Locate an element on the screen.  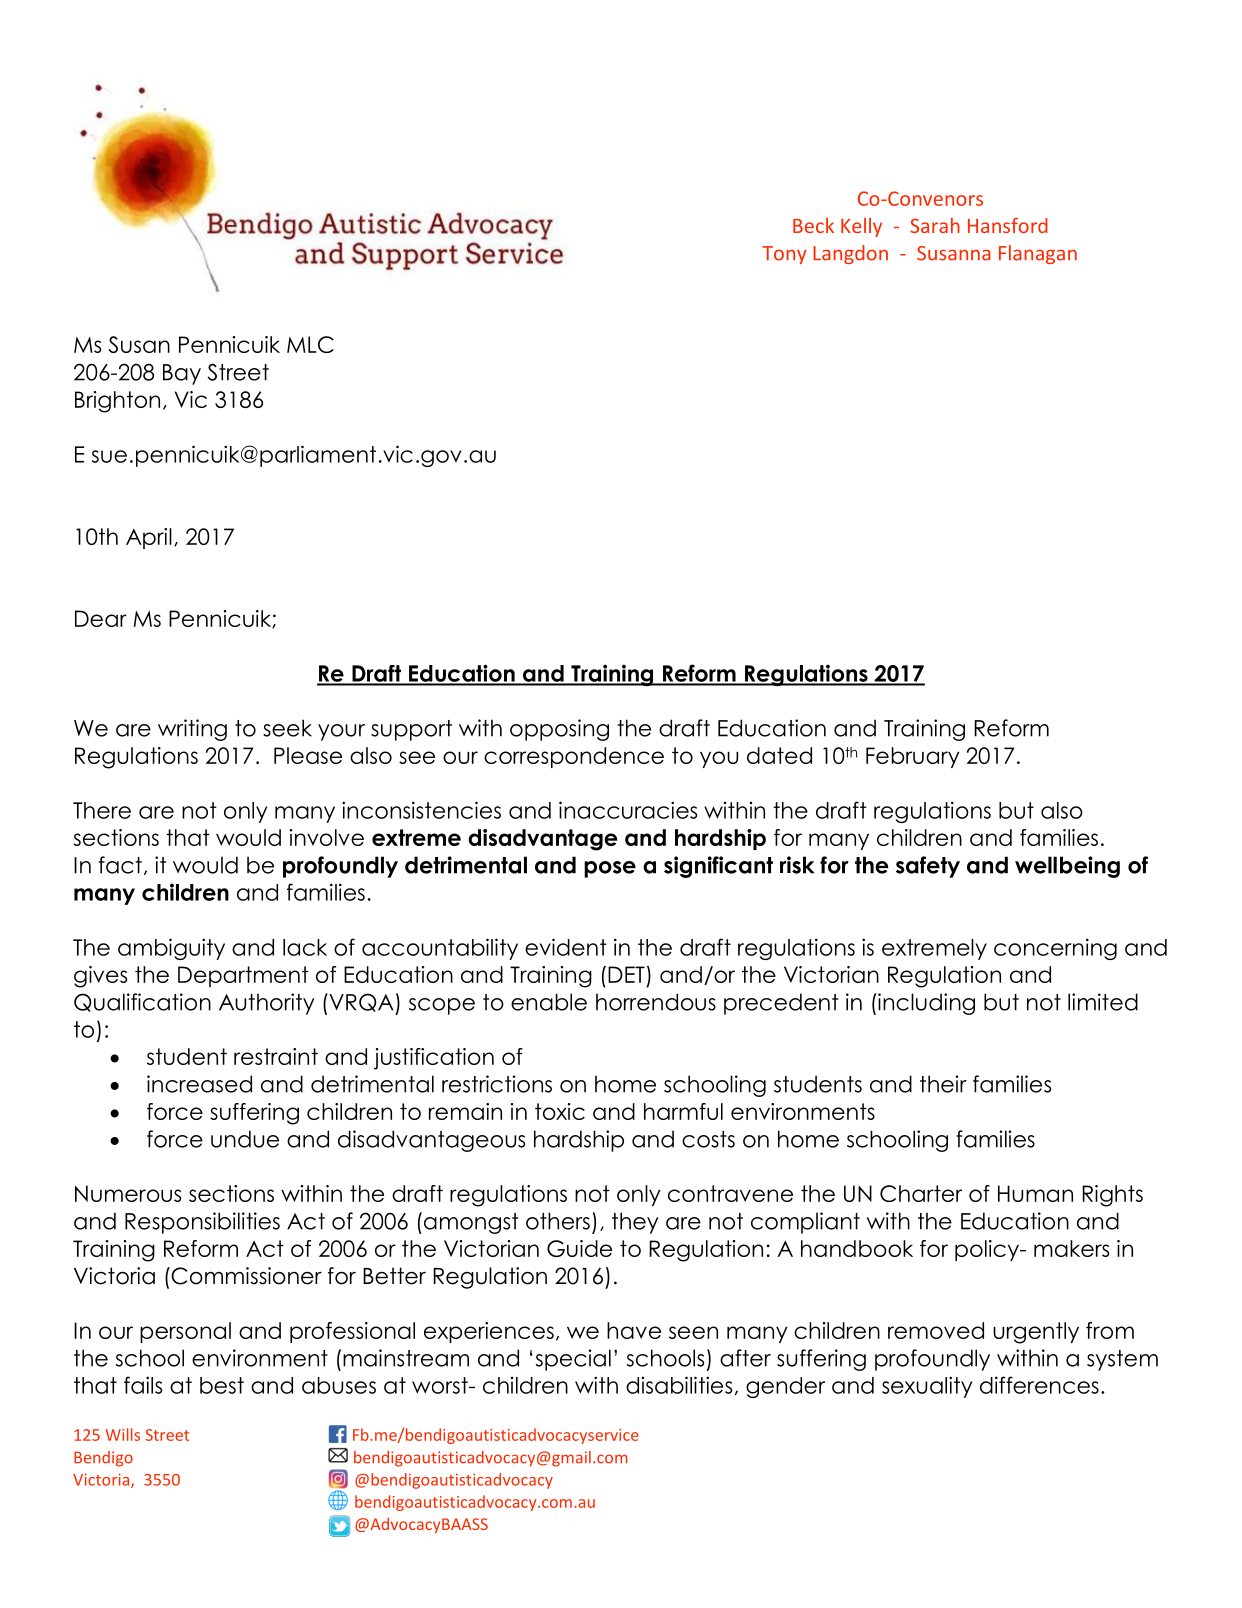
MLC is located at coordinates (310, 344).
